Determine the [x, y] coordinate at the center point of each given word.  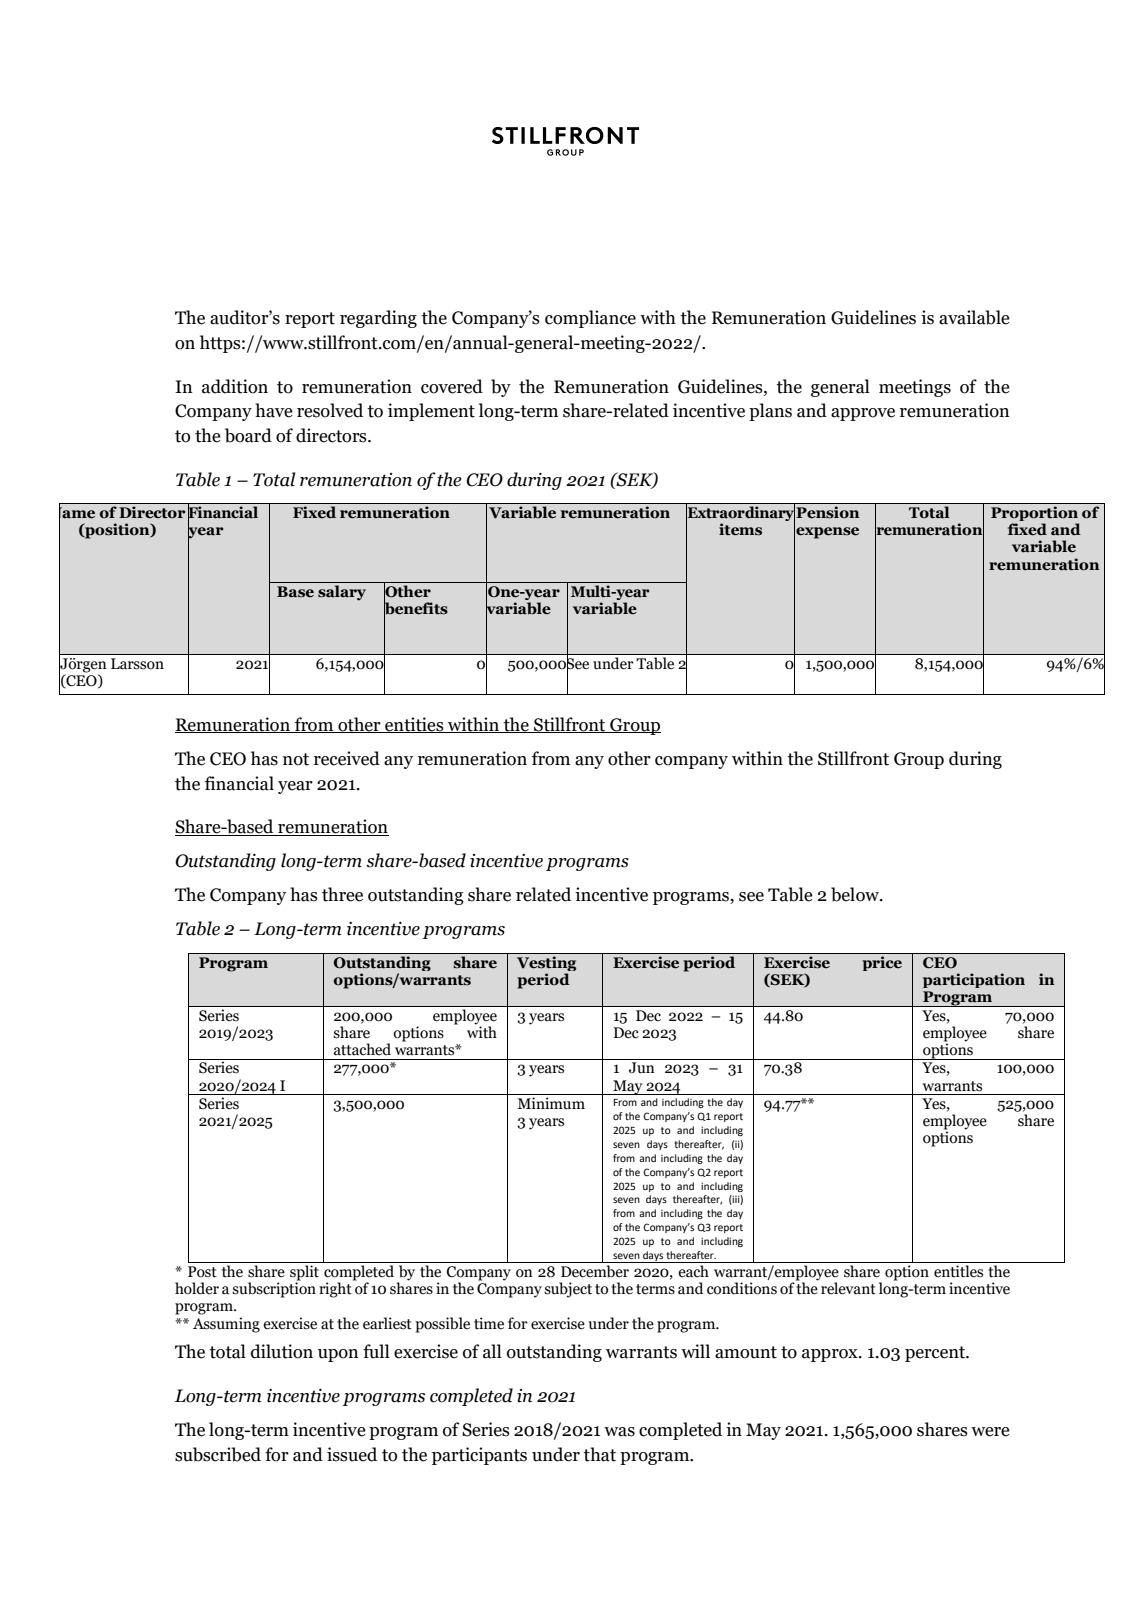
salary [342, 593]
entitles [958, 1271]
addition [235, 386]
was [619, 1432]
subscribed [218, 1454]
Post [202, 1272]
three [342, 894]
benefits [416, 608]
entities [414, 725]
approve [863, 414]
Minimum [551, 1103]
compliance [590, 319]
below [856, 894]
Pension [828, 512]
